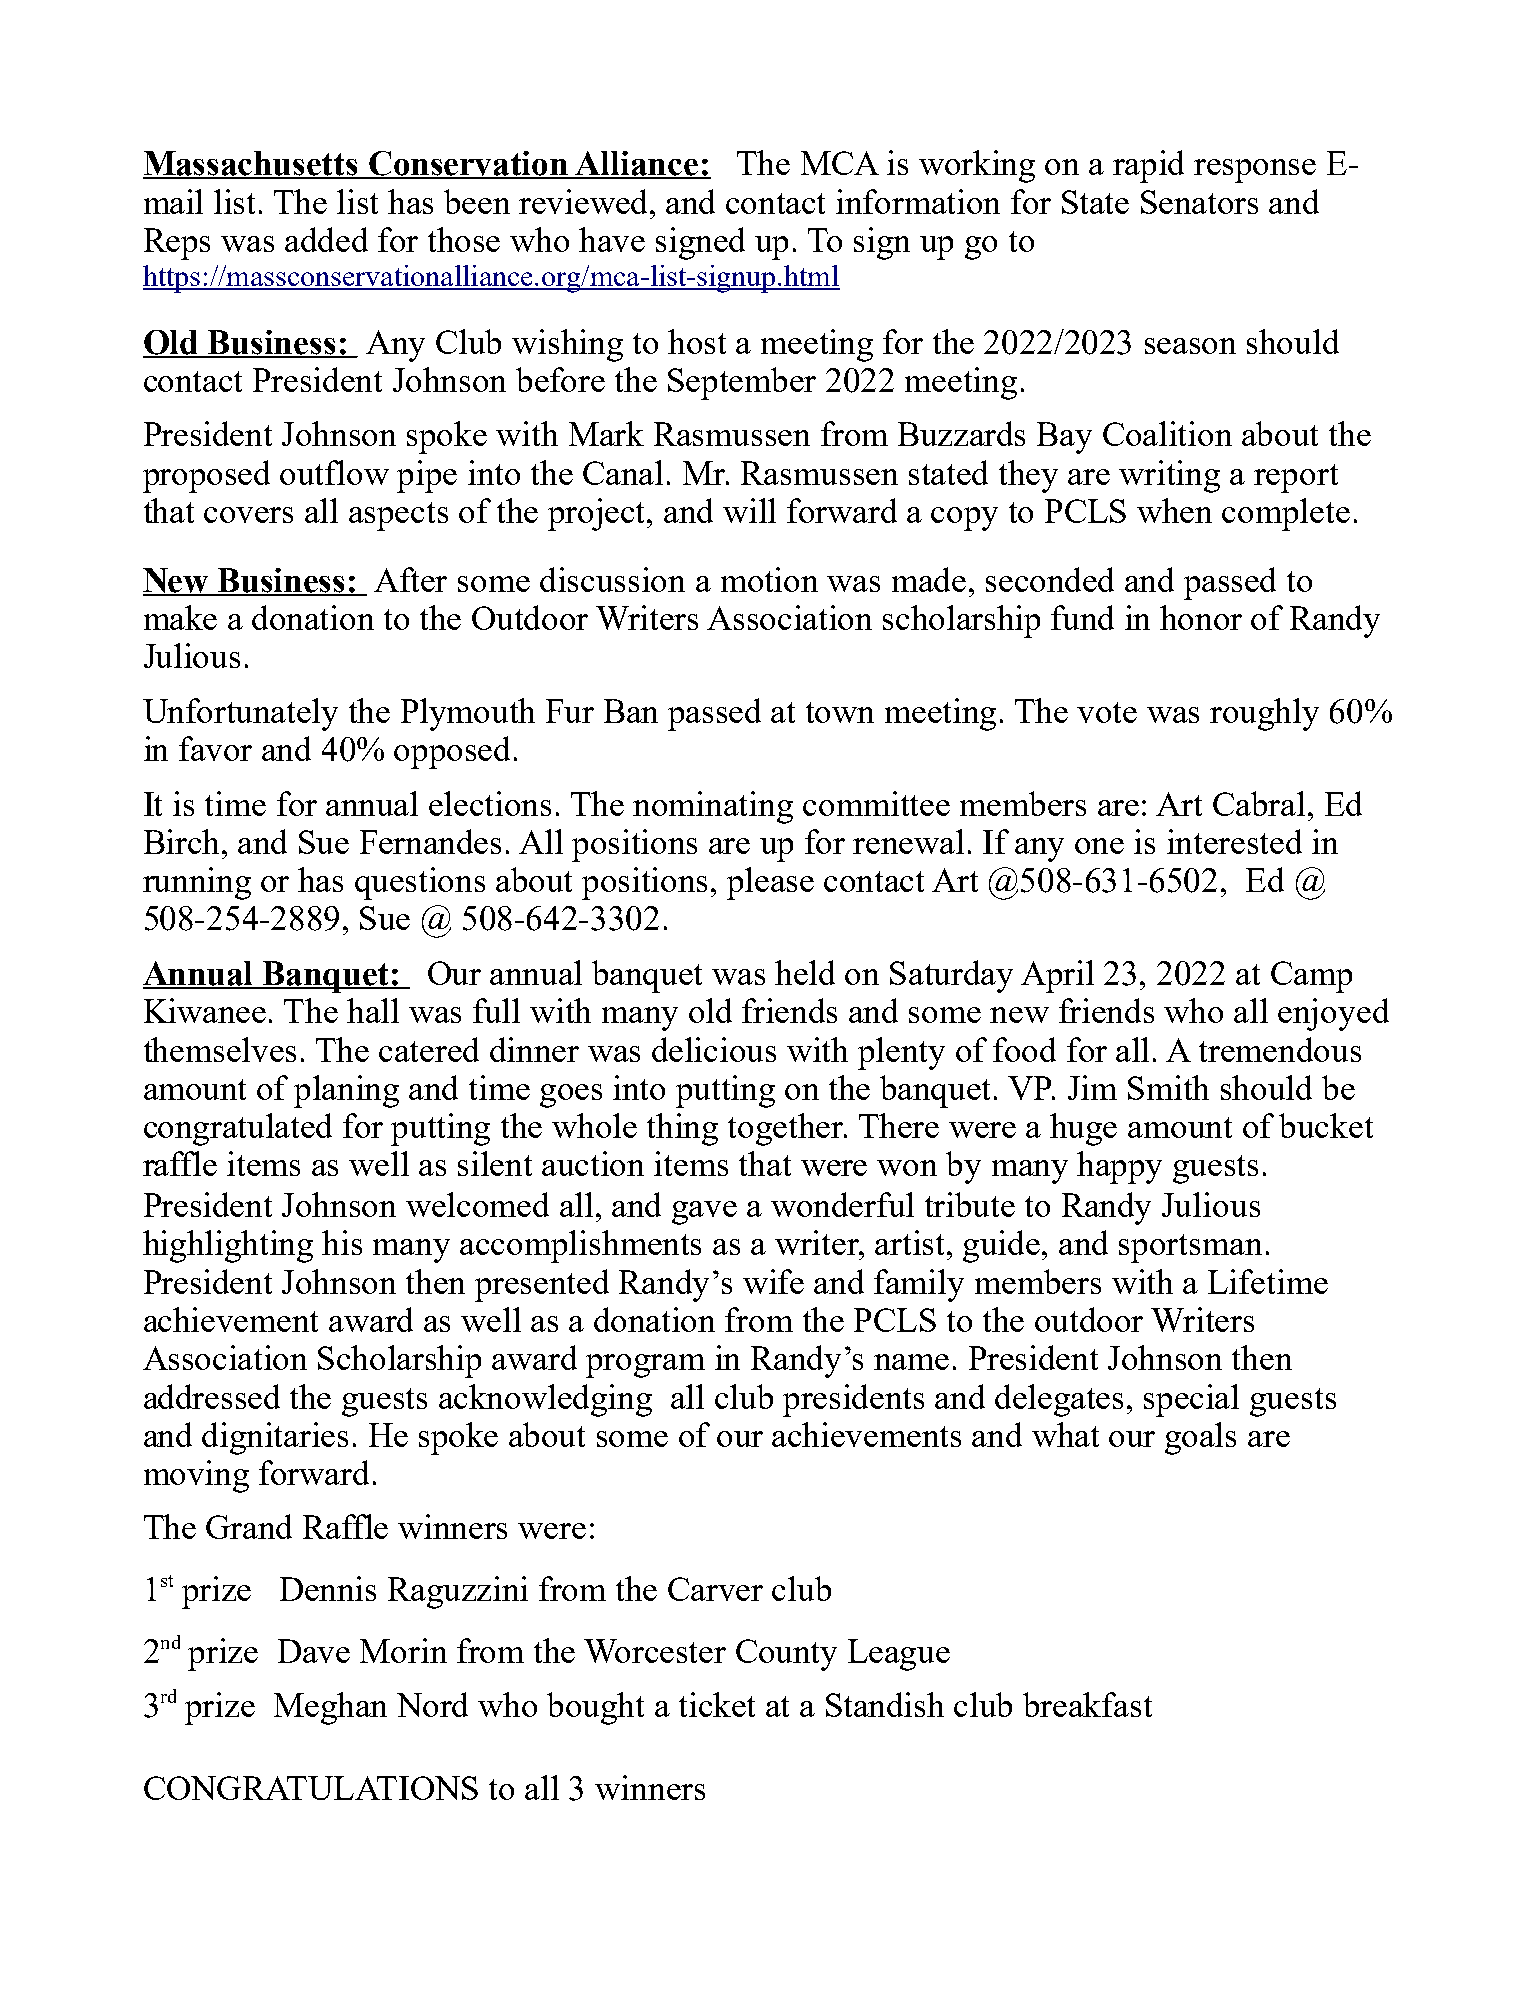 The height and width of the screenshot is (1990, 1537). Describe the element at coordinates (769, 579) in the screenshot. I see `motion` at that location.
